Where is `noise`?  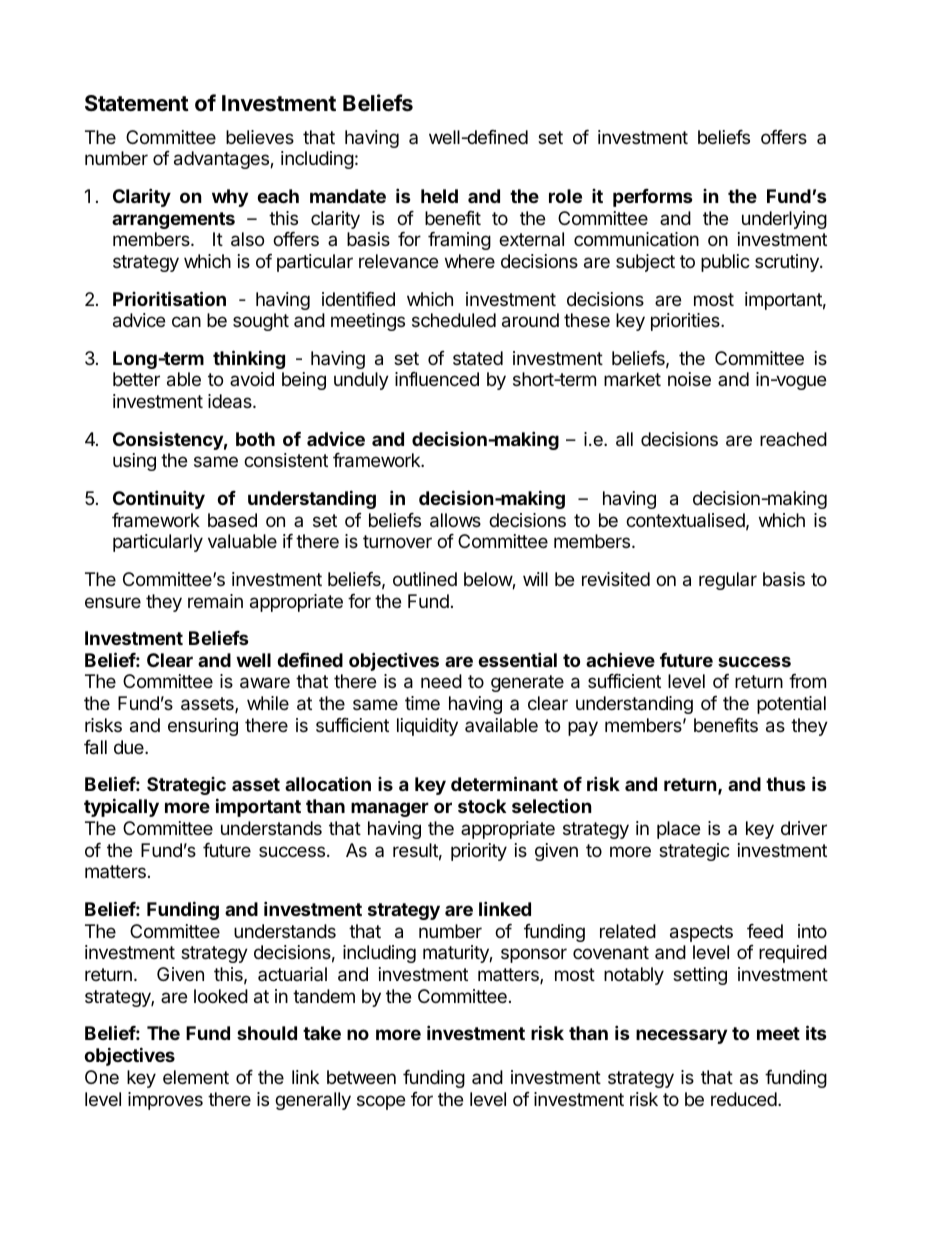
noise is located at coordinates (689, 379).
